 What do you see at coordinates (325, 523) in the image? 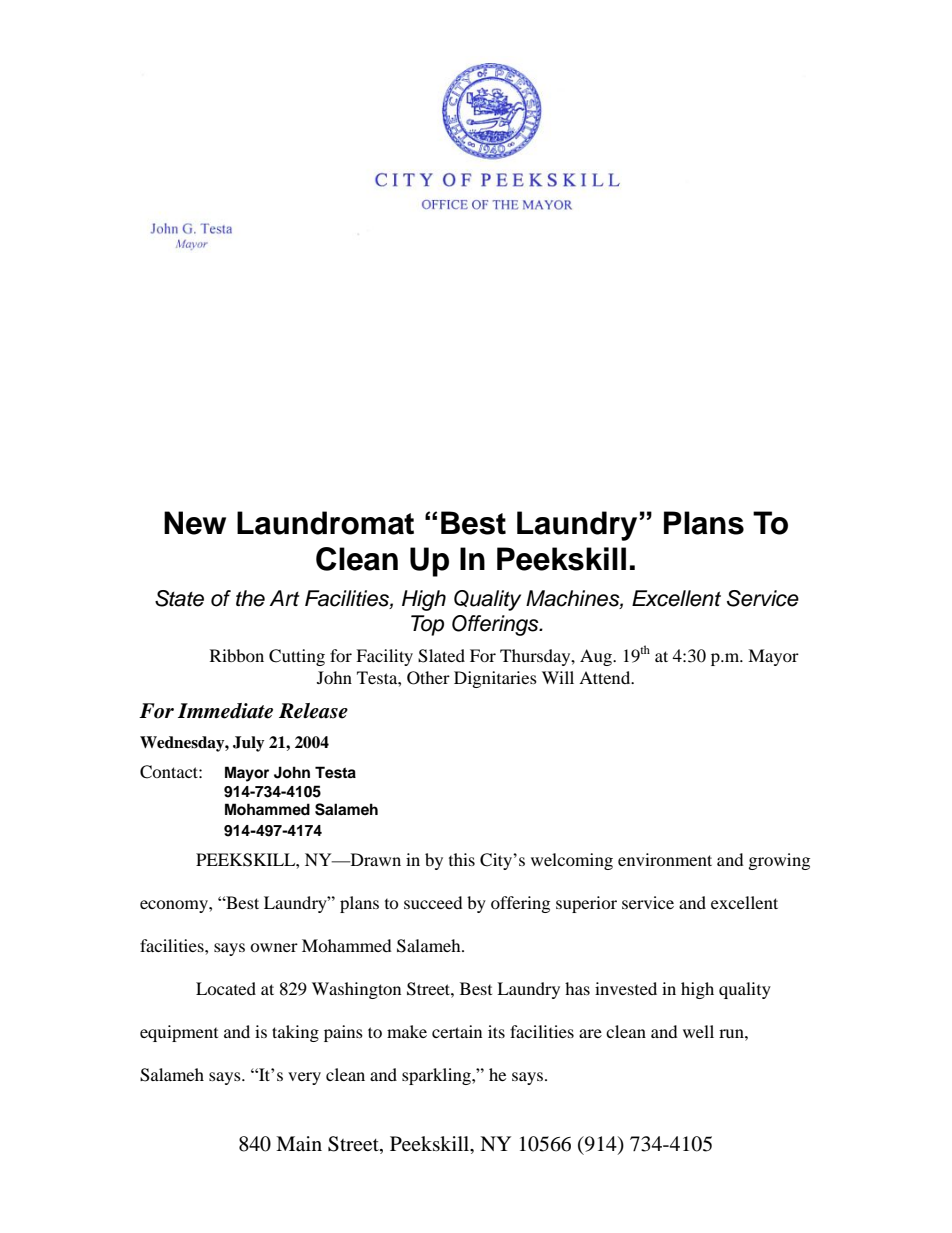
I see `Laundromat` at bounding box center [325, 523].
